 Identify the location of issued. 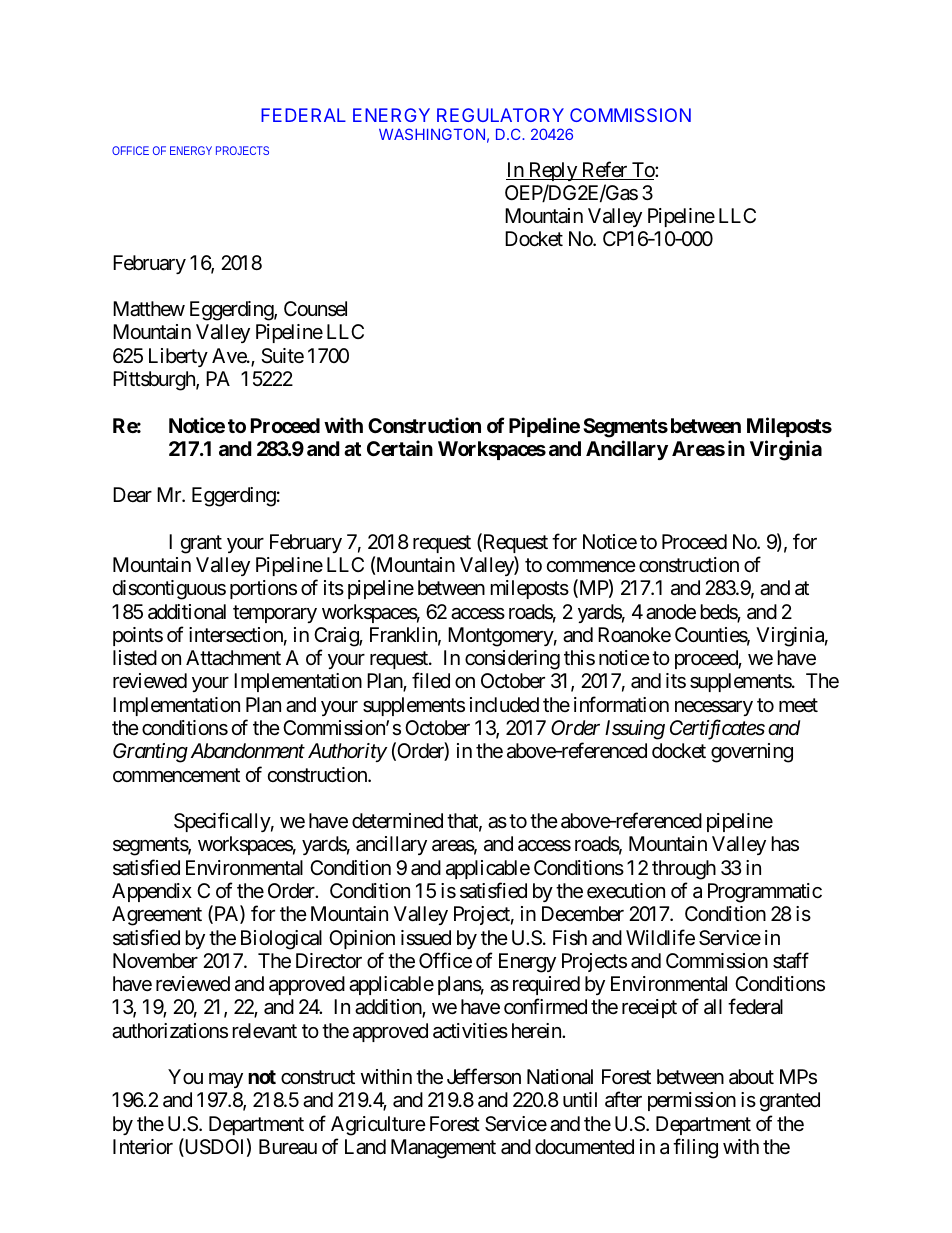
(426, 938).
